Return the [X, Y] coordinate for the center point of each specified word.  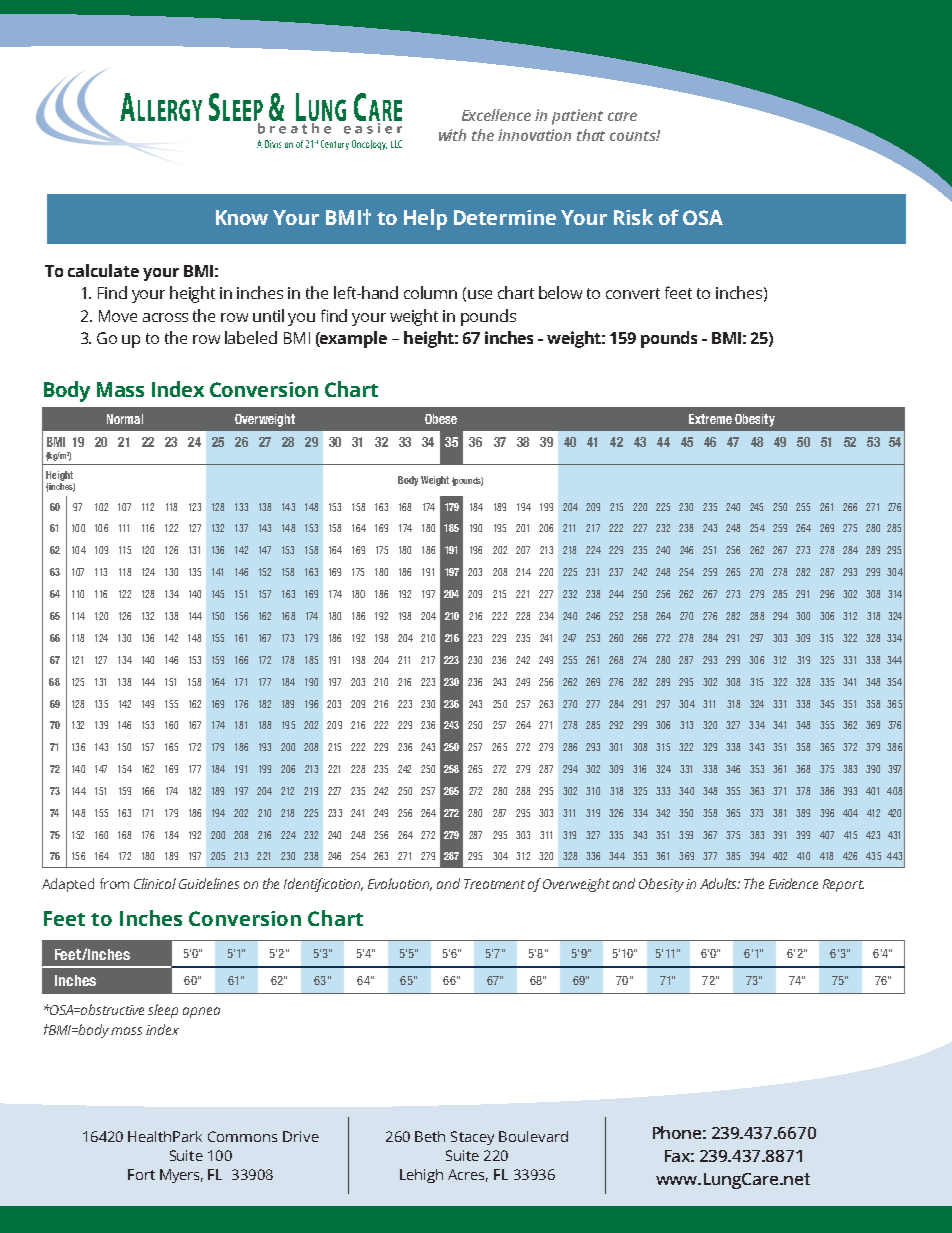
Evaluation [400, 884]
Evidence [793, 883]
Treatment [494, 884]
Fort [141, 1174]
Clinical [155, 883]
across [165, 317]
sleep [163, 1011]
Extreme [710, 419]
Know [242, 217]
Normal [125, 419]
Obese [441, 419]
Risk [633, 217]
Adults [720, 883]
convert [633, 293]
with [452, 135]
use [480, 294]
